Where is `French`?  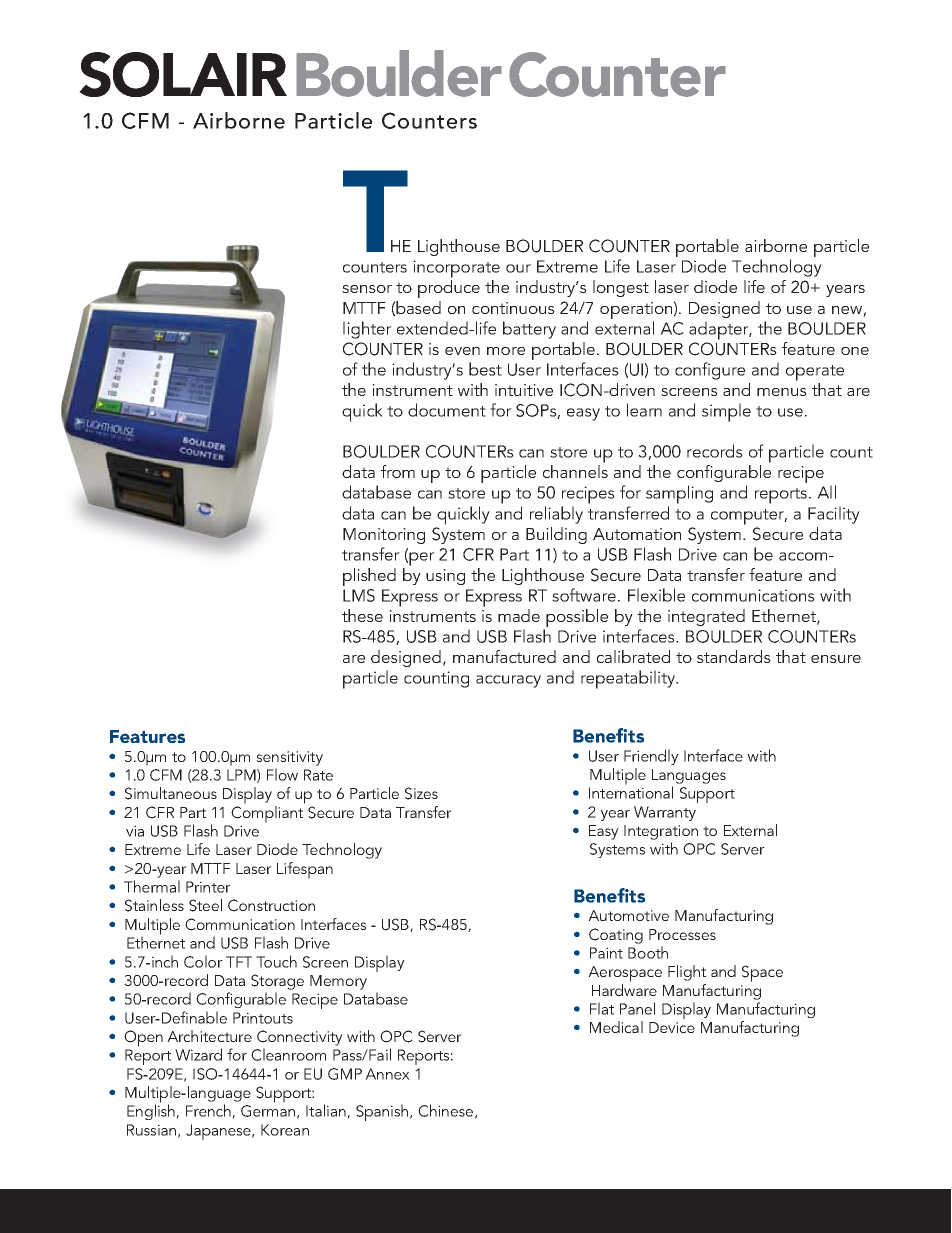
French is located at coordinates (209, 1111).
